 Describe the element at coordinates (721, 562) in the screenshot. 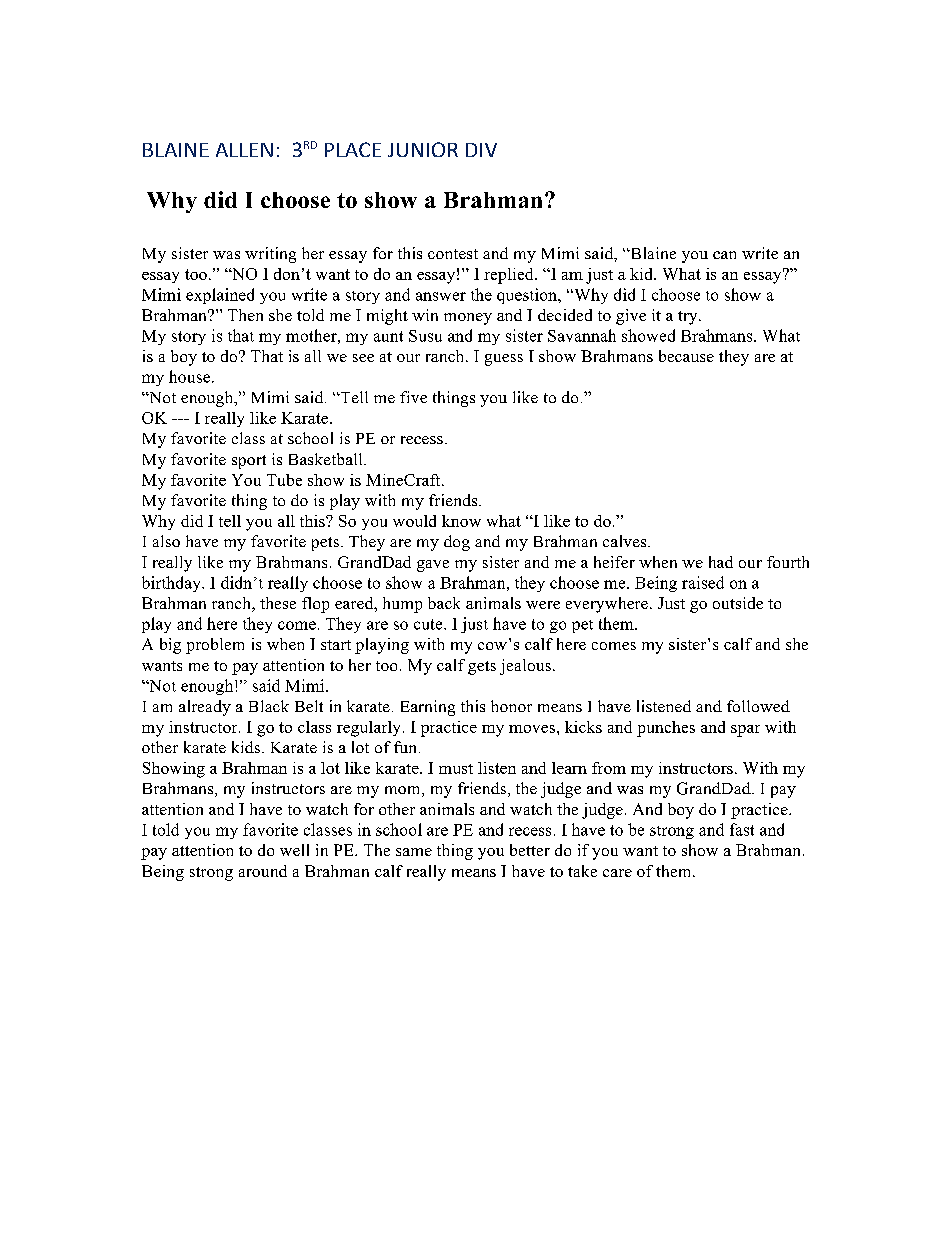

I see `had` at that location.
